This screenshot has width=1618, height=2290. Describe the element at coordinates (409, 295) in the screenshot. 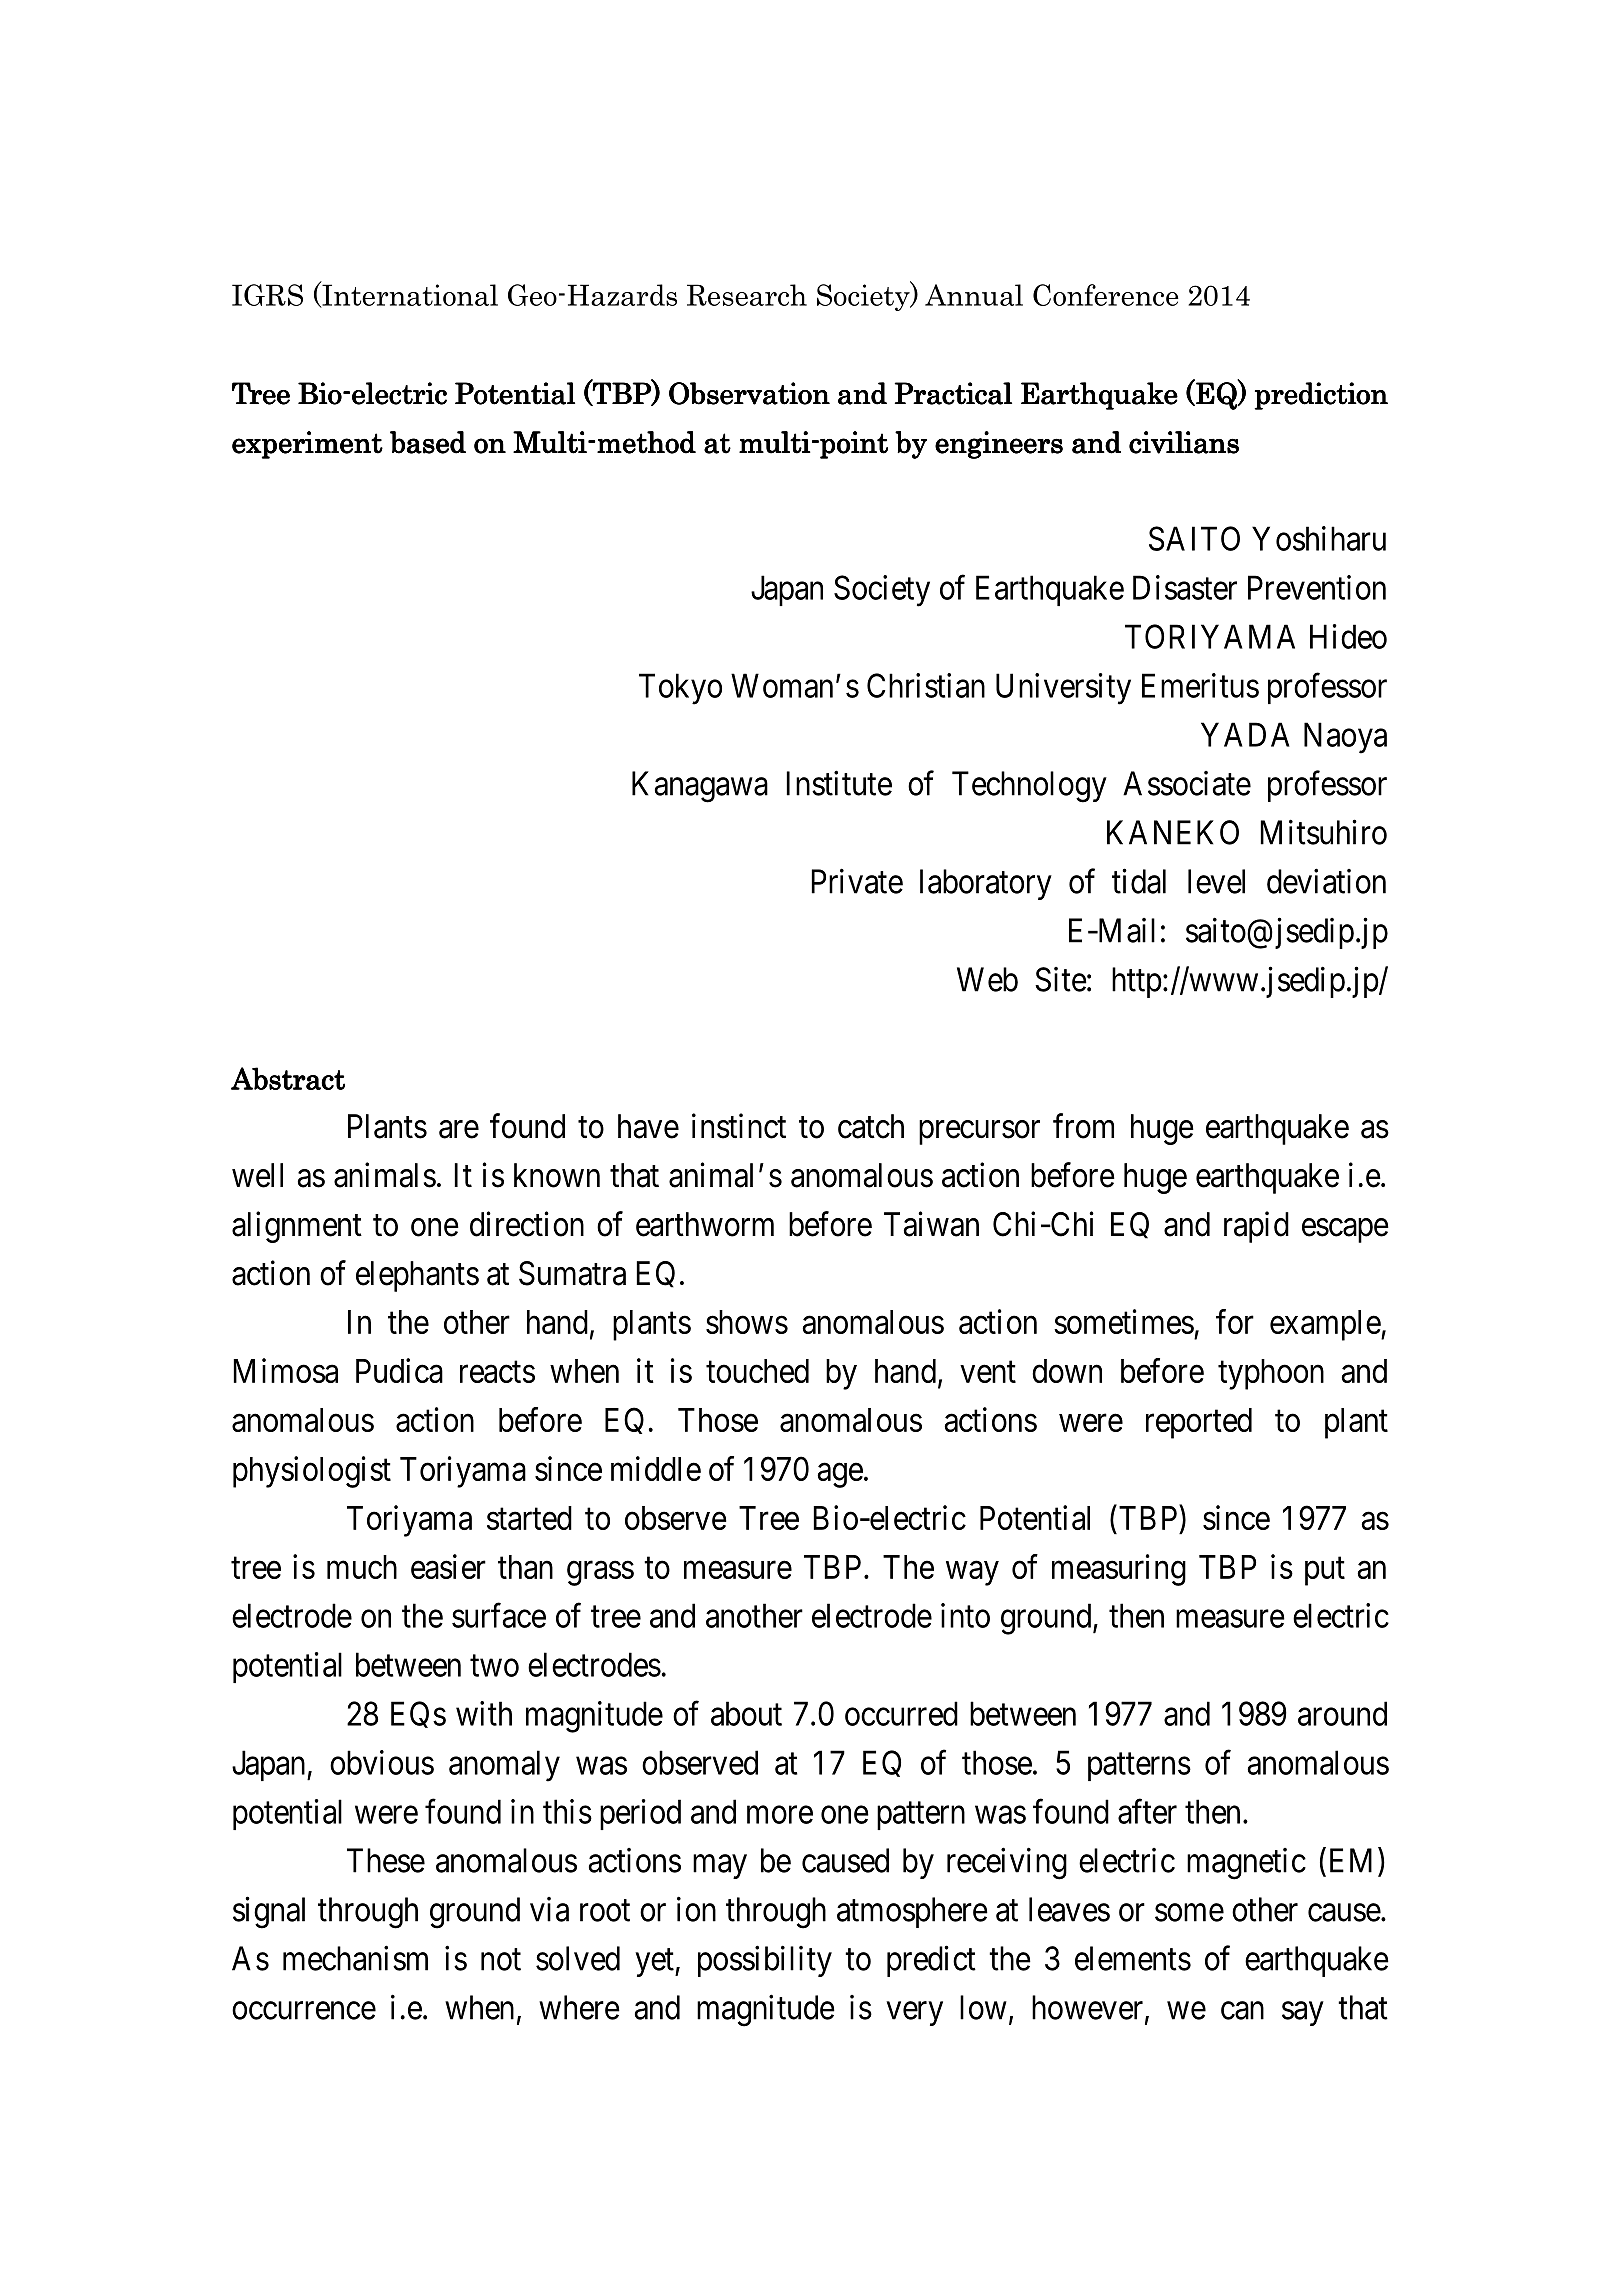

I see `International` at that location.
